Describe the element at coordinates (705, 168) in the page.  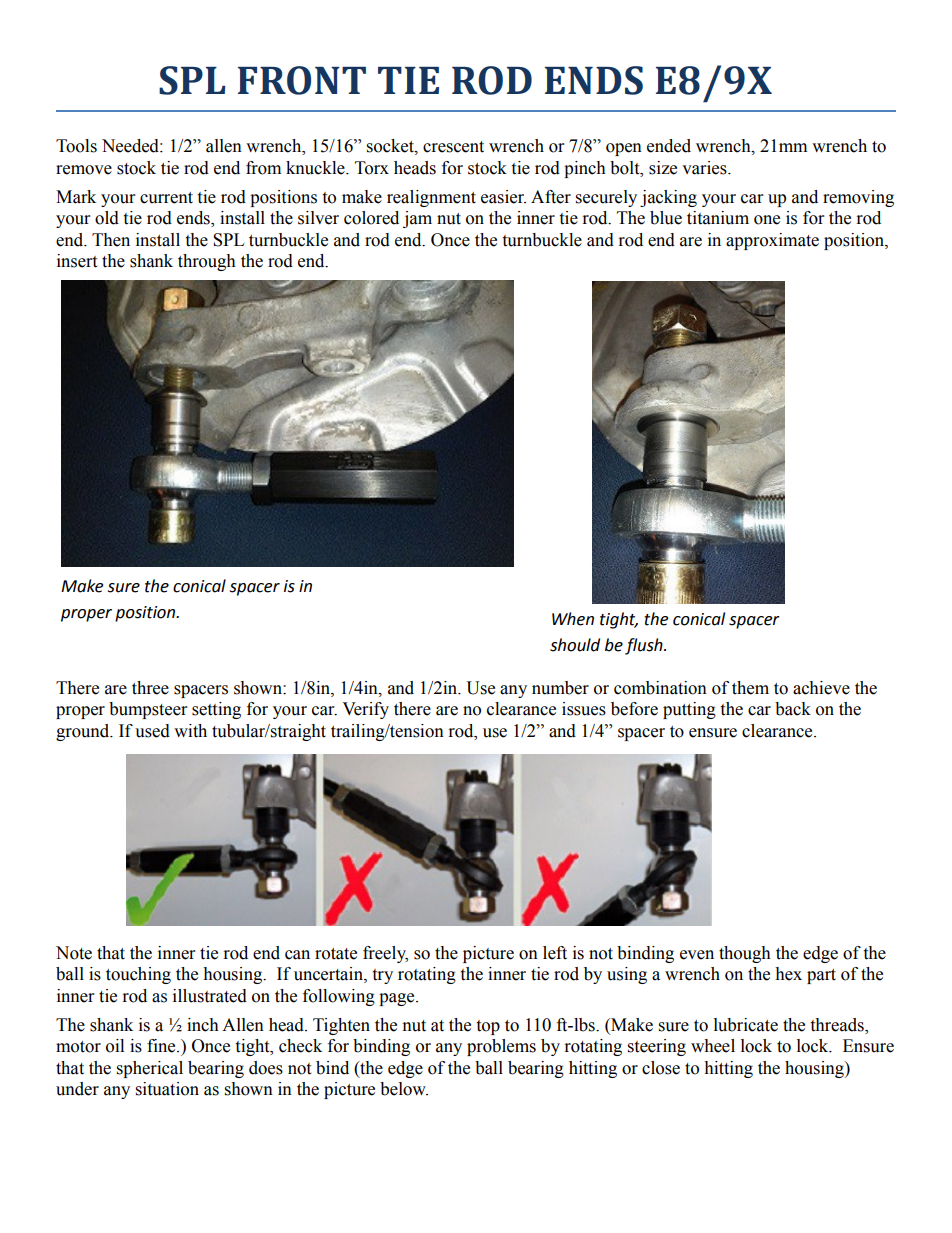
I see `varies` at that location.
